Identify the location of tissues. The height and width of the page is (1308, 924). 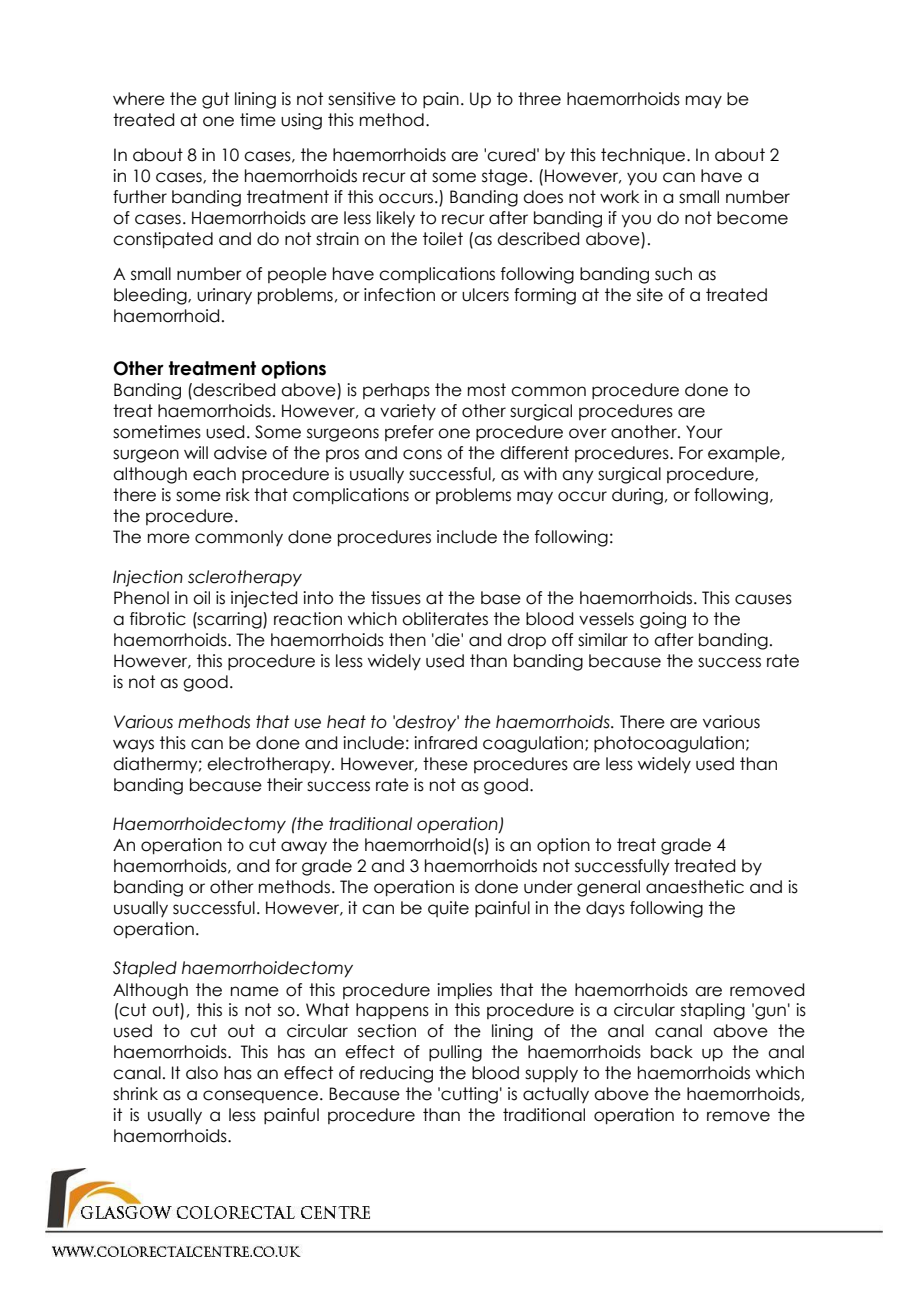
(396, 598).
